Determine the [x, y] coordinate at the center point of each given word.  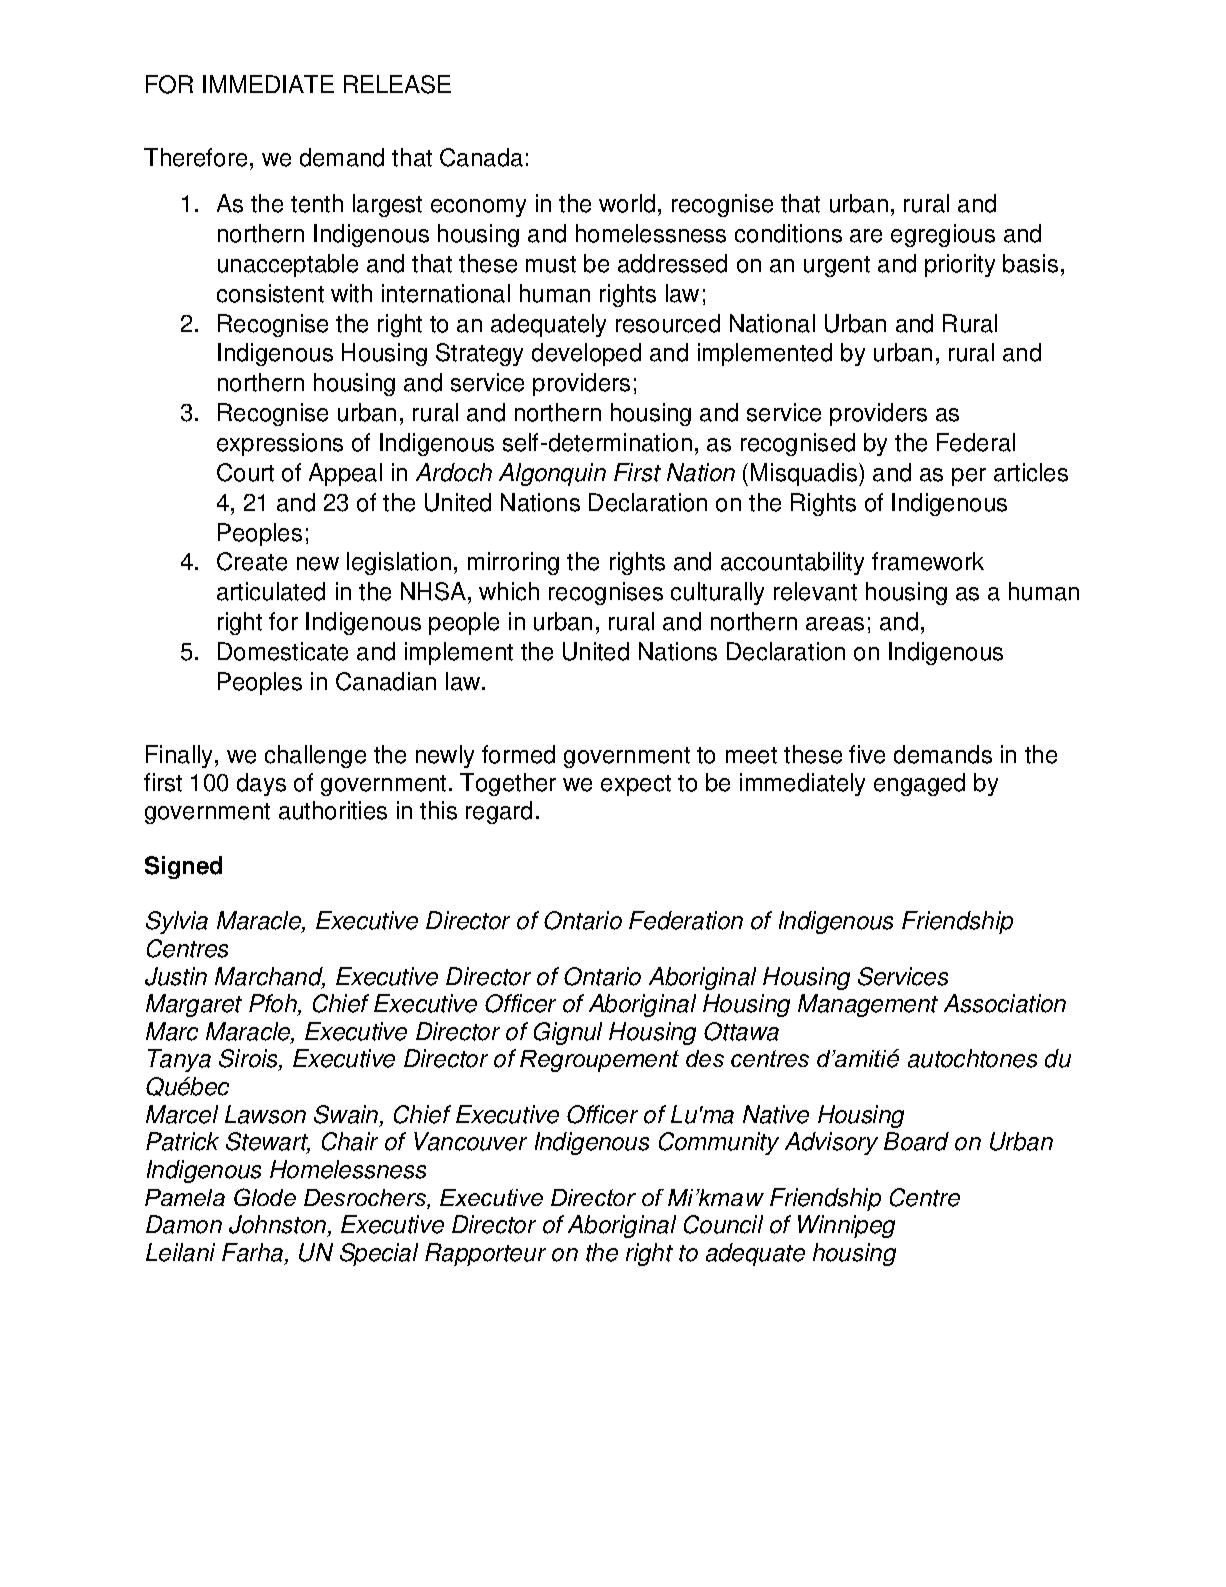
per [969, 477]
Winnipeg [846, 1226]
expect [636, 785]
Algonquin [552, 474]
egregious [943, 235]
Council [723, 1224]
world [627, 203]
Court [245, 472]
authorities [333, 810]
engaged [919, 784]
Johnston [279, 1226]
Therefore [195, 157]
